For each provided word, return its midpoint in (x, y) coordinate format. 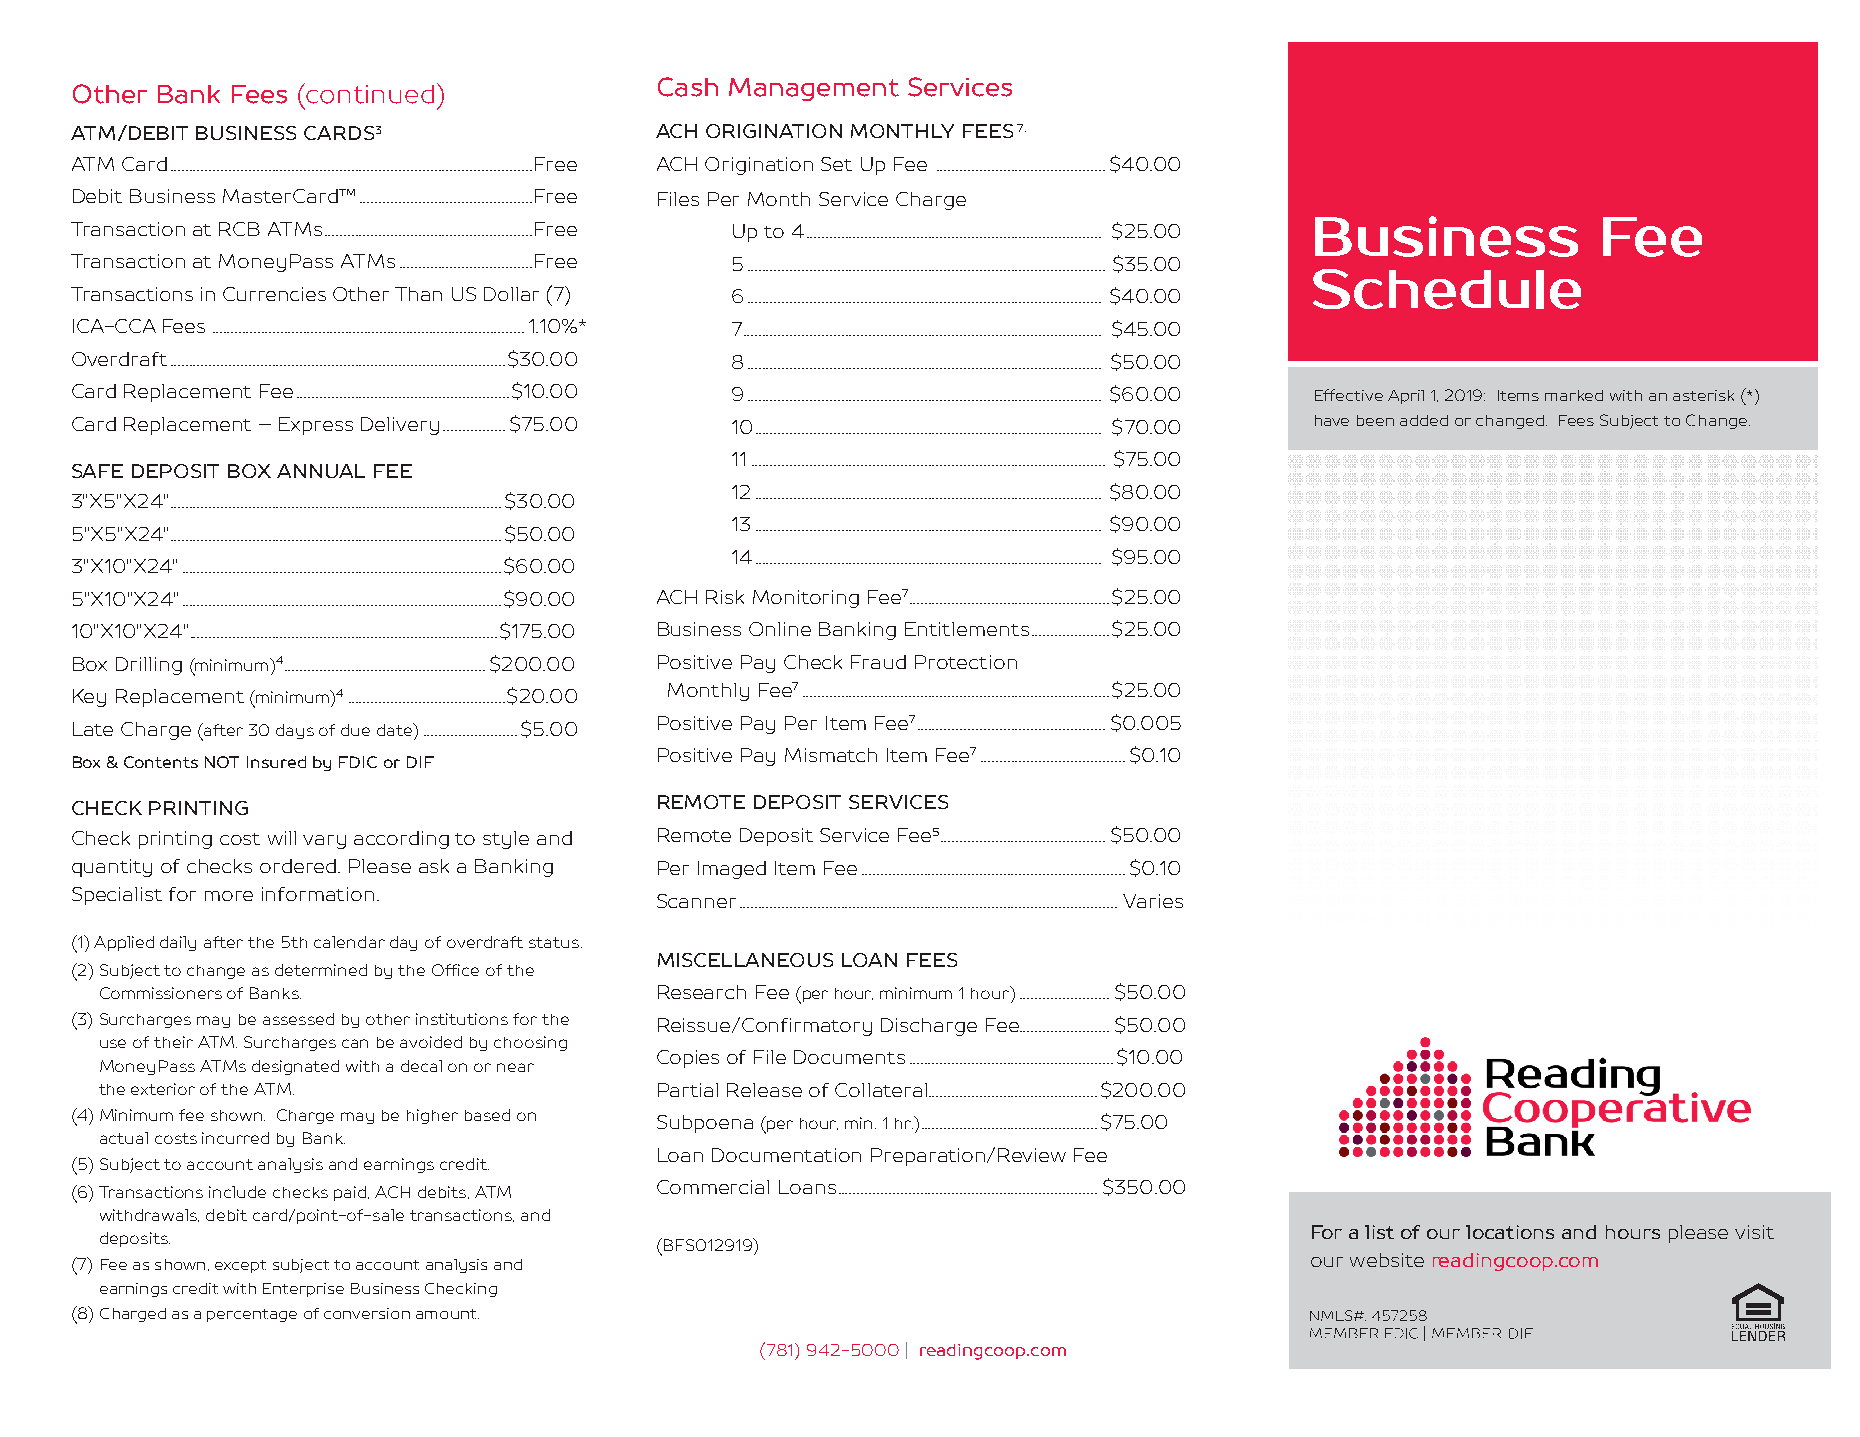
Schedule (1447, 289)
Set (836, 164)
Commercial (713, 1187)
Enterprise (303, 1290)
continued (370, 94)
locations (1510, 1232)
